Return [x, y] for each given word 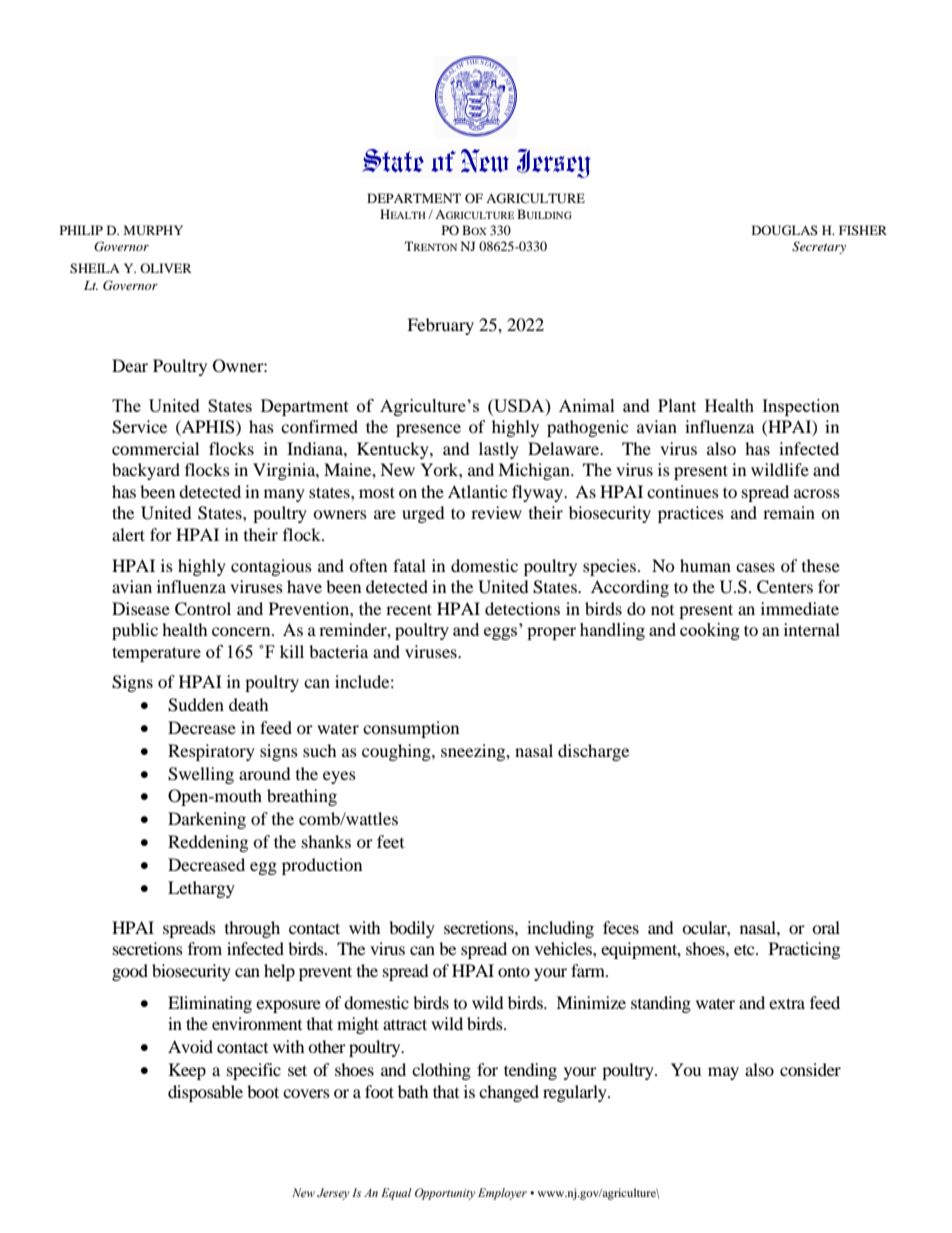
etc [745, 949]
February [440, 326]
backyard [146, 471]
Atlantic [477, 491]
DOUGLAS [785, 230]
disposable [205, 1093]
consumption [411, 729]
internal [812, 629]
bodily [412, 929]
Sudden [196, 705]
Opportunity [445, 1194]
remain [789, 512]
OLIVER [166, 268]
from [205, 948]
